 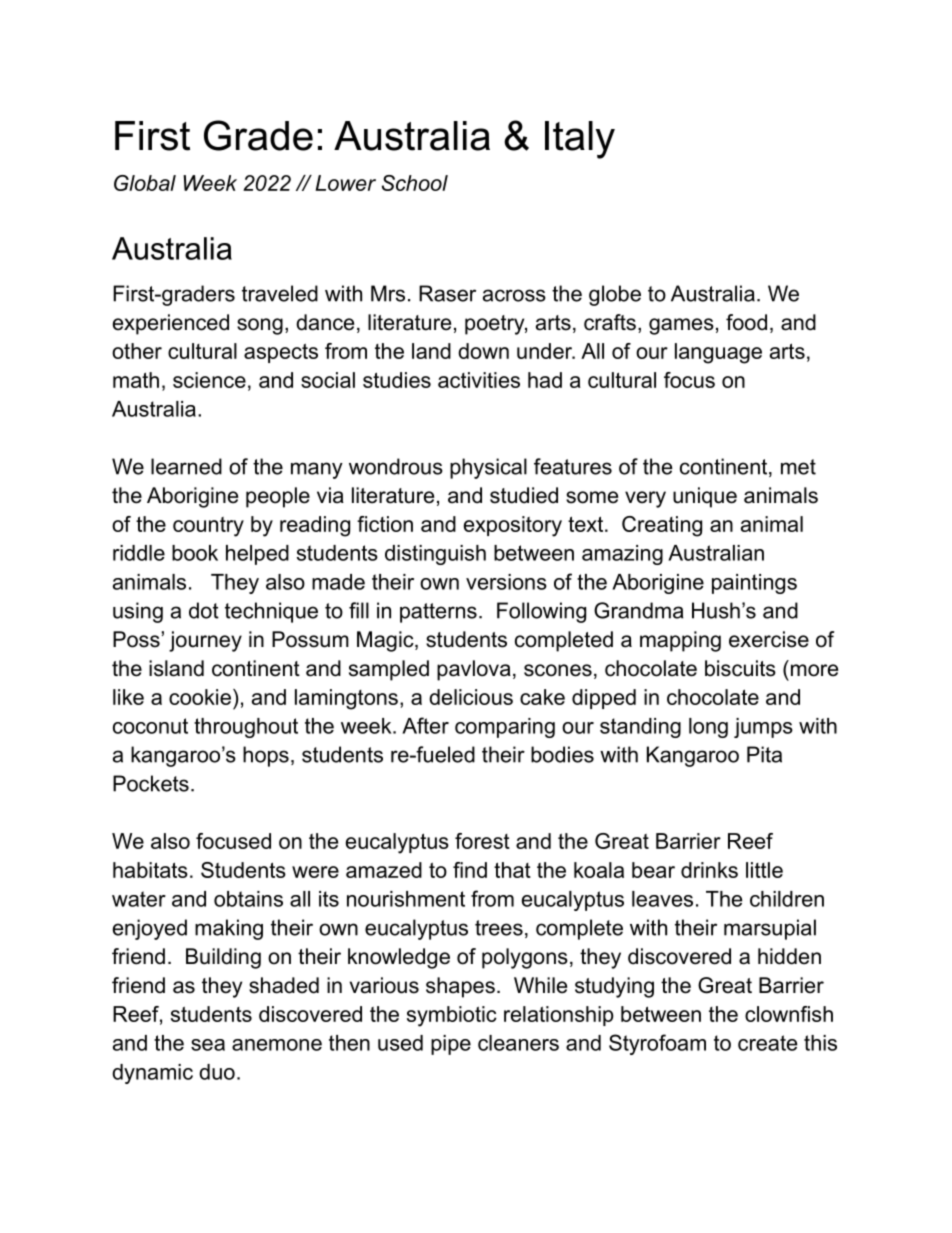 I want to click on Global, so click(x=145, y=183).
